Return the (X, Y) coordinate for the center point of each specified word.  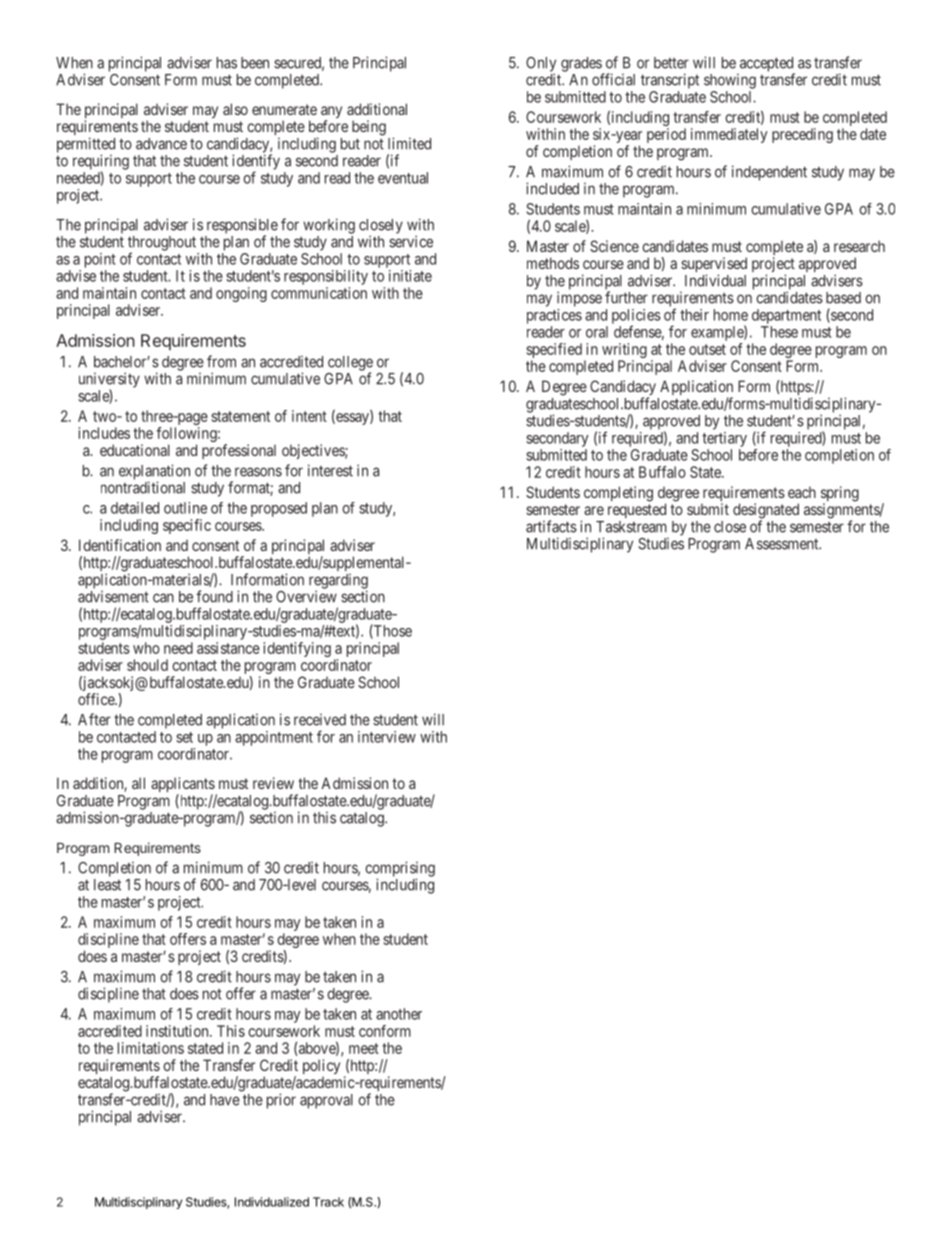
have (225, 1100)
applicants (183, 786)
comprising (400, 870)
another (399, 1014)
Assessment (783, 544)
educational (135, 450)
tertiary (724, 439)
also (235, 109)
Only (541, 65)
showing (730, 81)
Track (328, 1202)
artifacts (551, 526)
